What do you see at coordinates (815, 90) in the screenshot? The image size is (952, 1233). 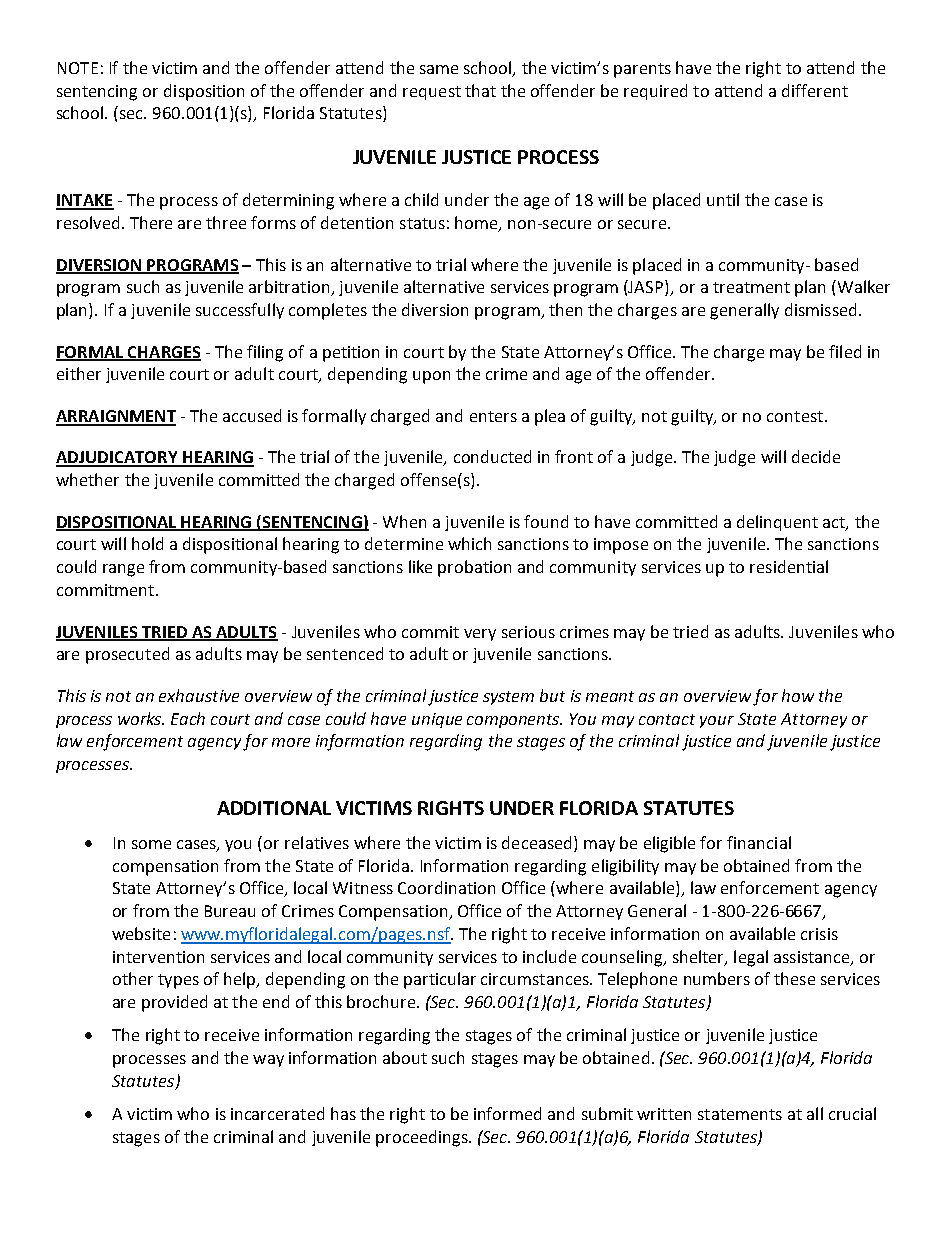 I see `different` at bounding box center [815, 90].
